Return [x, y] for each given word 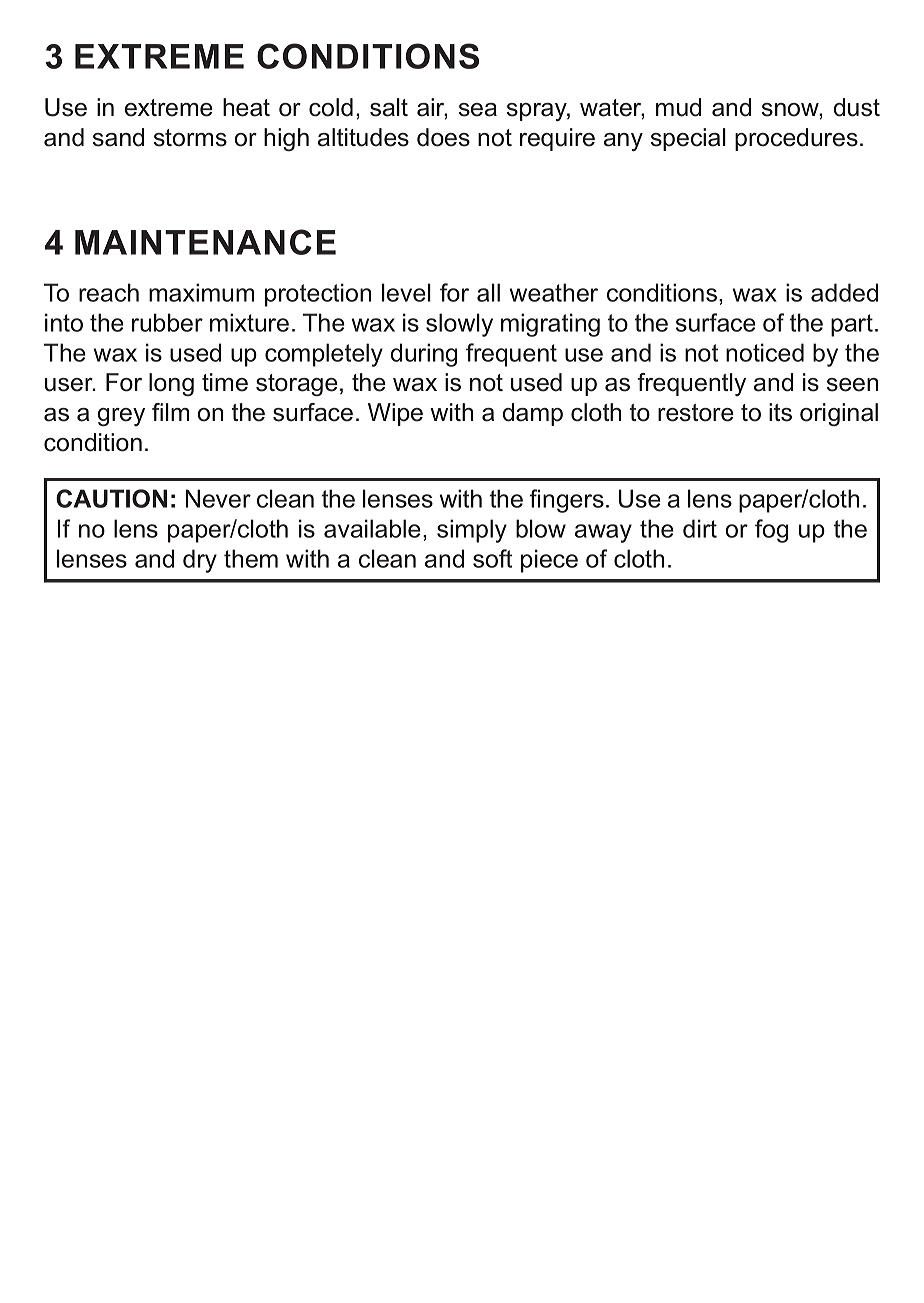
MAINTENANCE [205, 242]
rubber [167, 322]
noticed [765, 352]
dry [200, 561]
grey [121, 417]
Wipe [395, 414]
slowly [459, 325]
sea [478, 110]
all [488, 292]
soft [492, 558]
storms [190, 138]
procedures [796, 139]
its [780, 412]
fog [771, 531]
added [844, 292]
